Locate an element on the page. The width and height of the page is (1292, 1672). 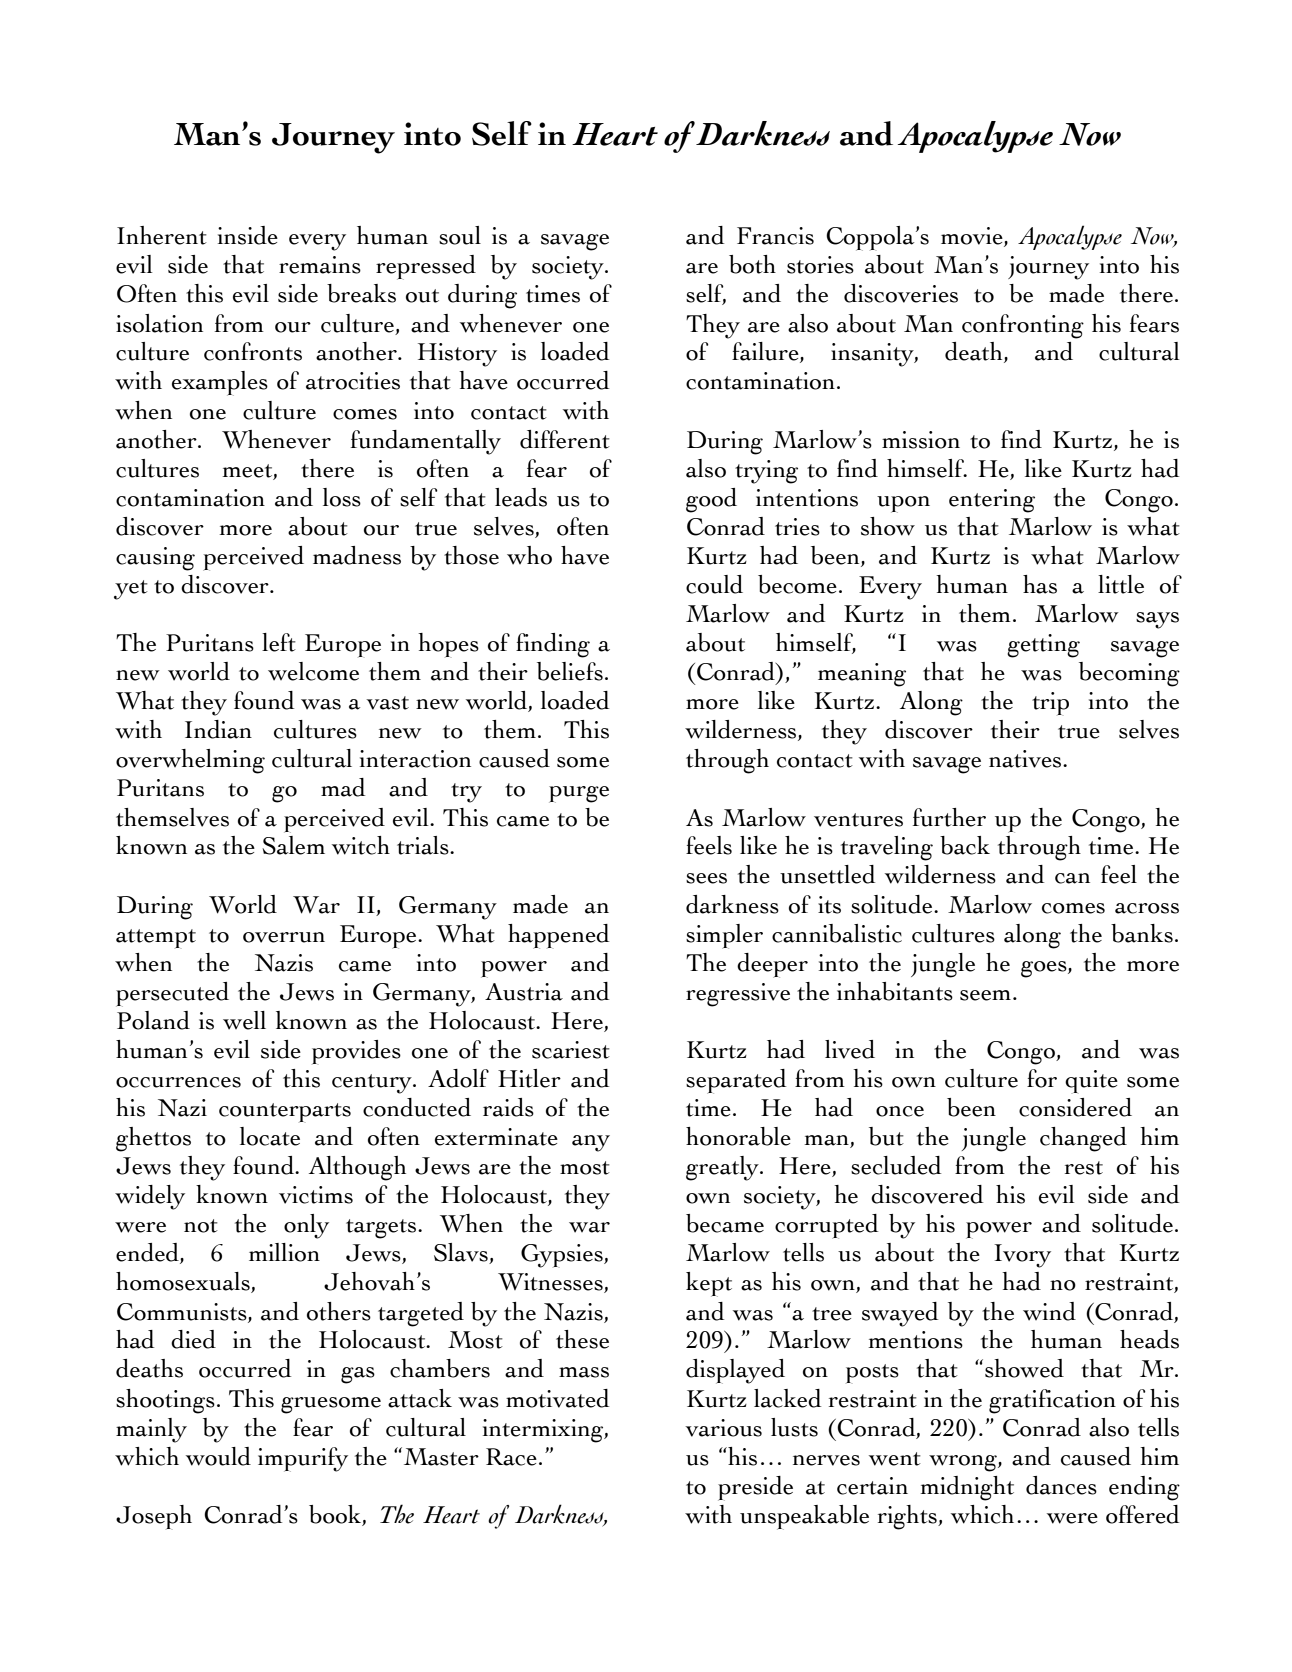
dances is located at coordinates (1061, 1485).
